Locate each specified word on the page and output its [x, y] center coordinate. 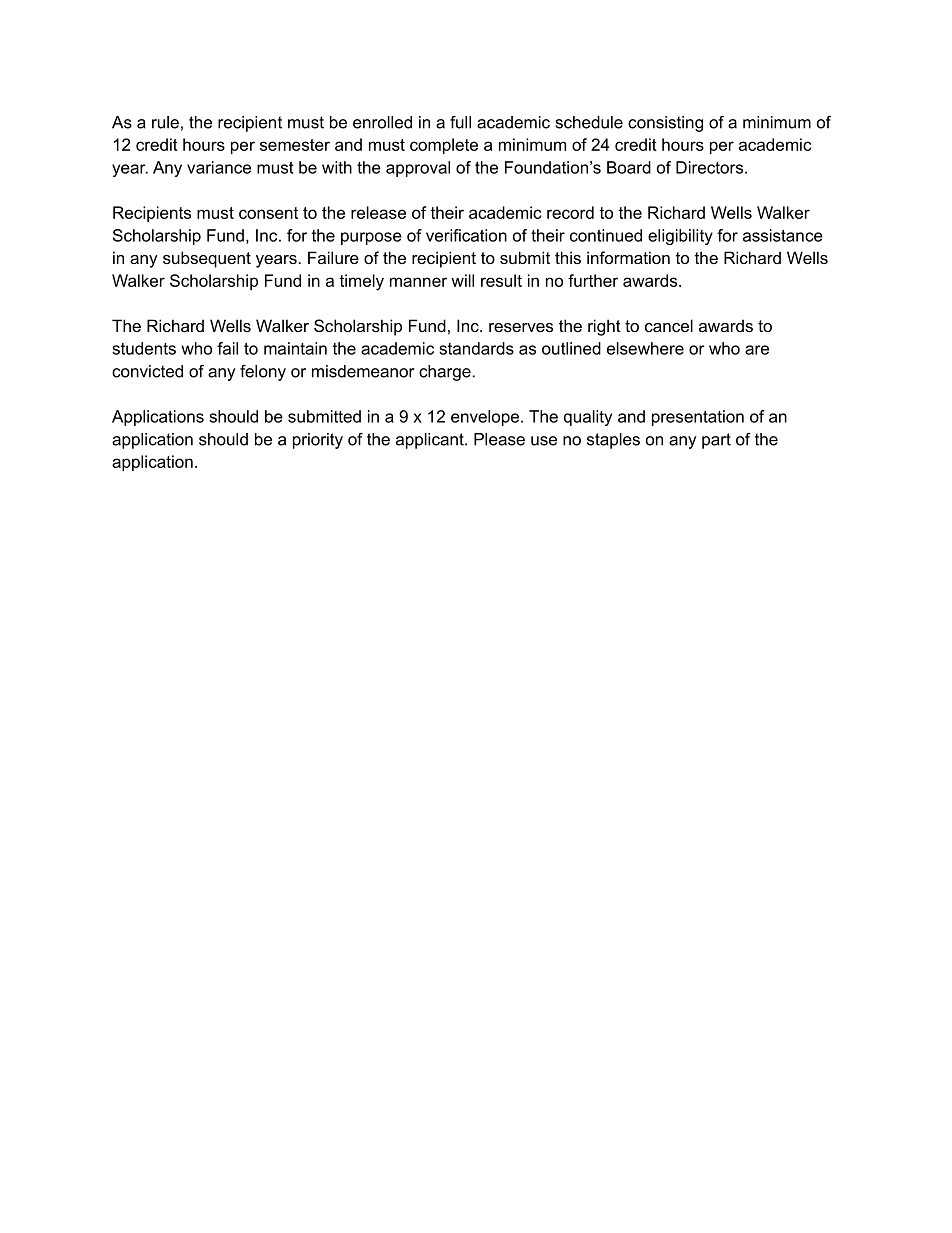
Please [499, 439]
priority [318, 441]
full [460, 122]
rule [165, 122]
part [716, 441]
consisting [665, 124]
